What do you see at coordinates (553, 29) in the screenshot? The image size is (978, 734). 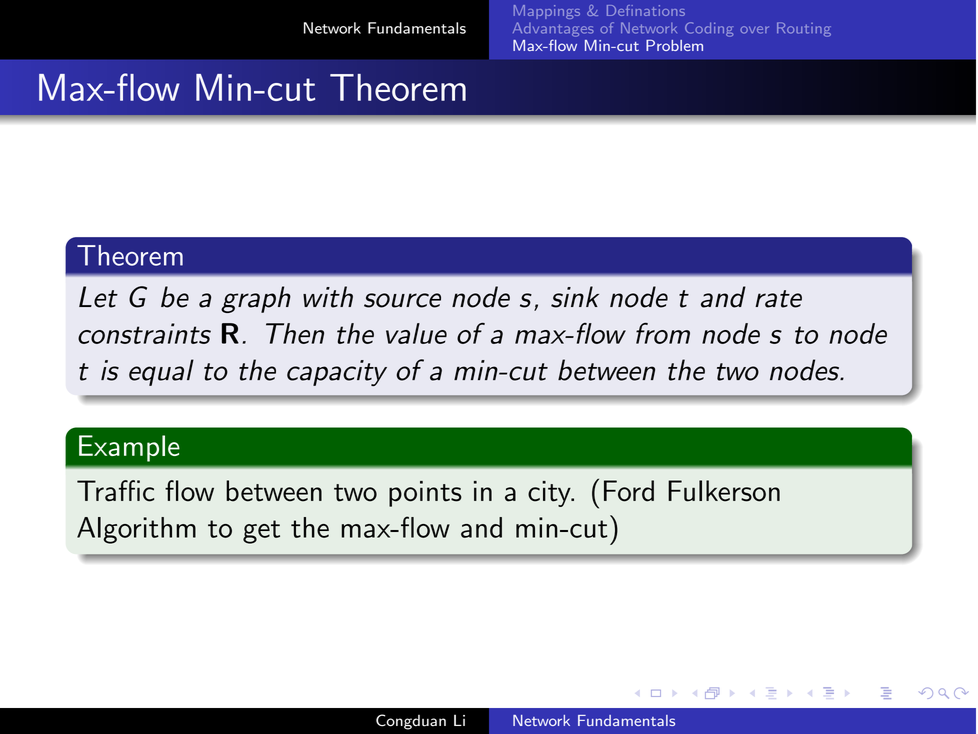 I see `Advantages` at bounding box center [553, 29].
